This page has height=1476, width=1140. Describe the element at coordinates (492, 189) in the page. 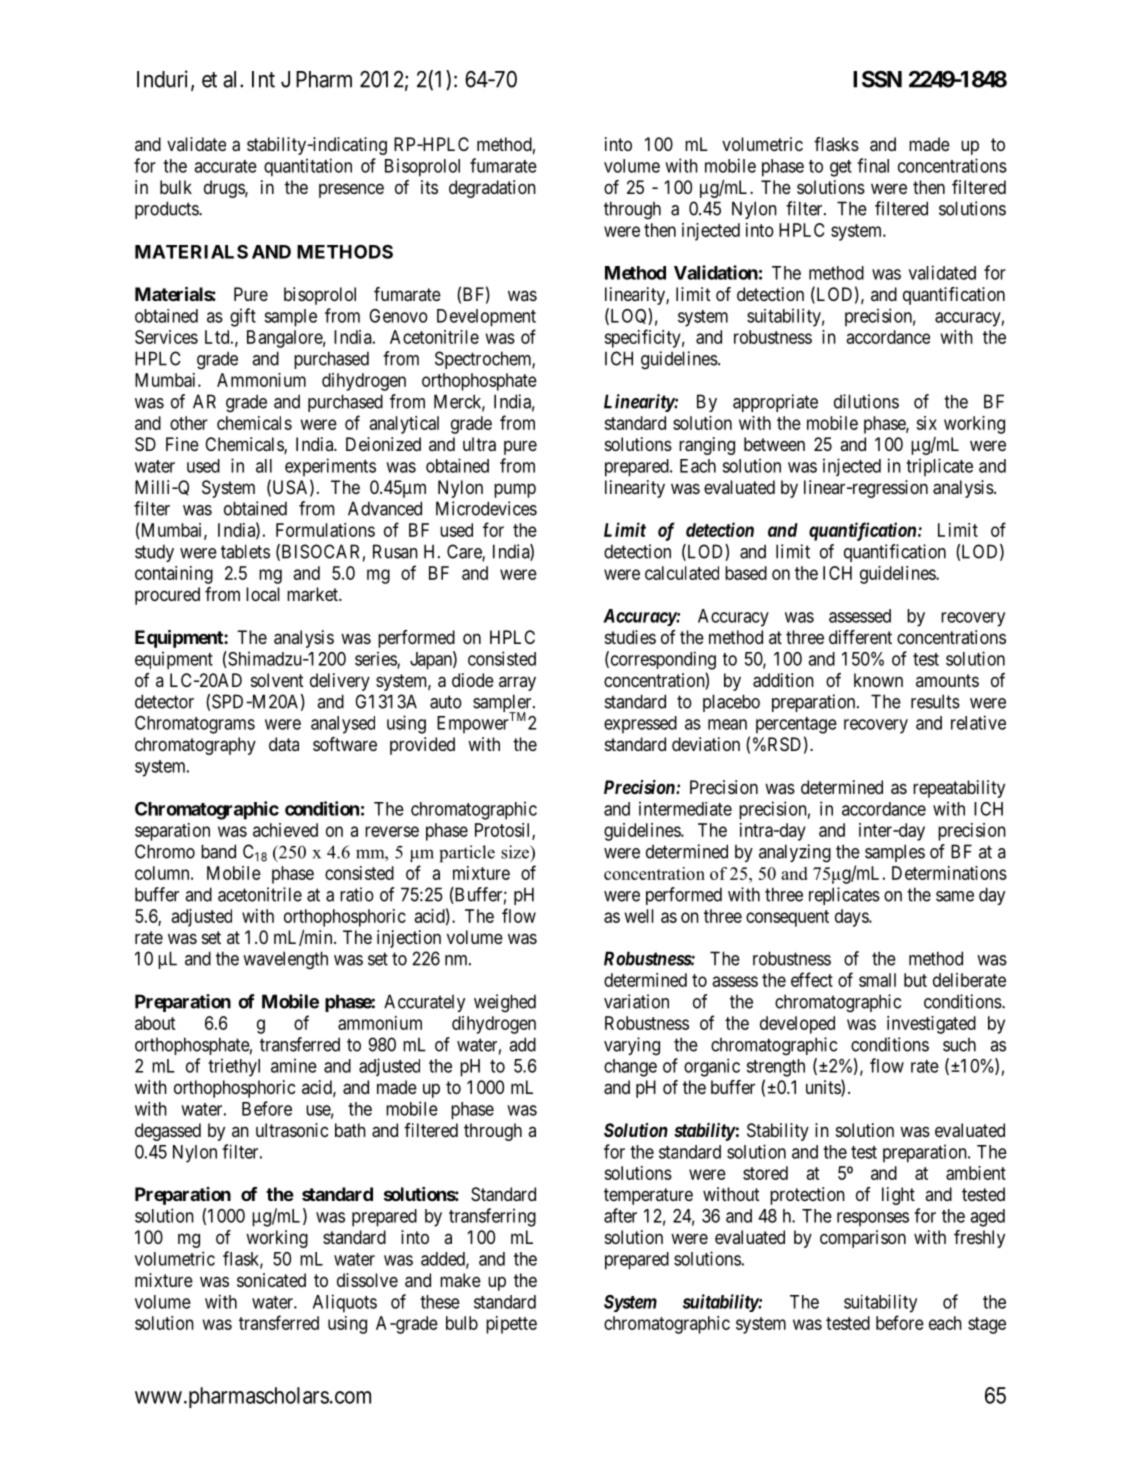

I see `degradation` at that location.
